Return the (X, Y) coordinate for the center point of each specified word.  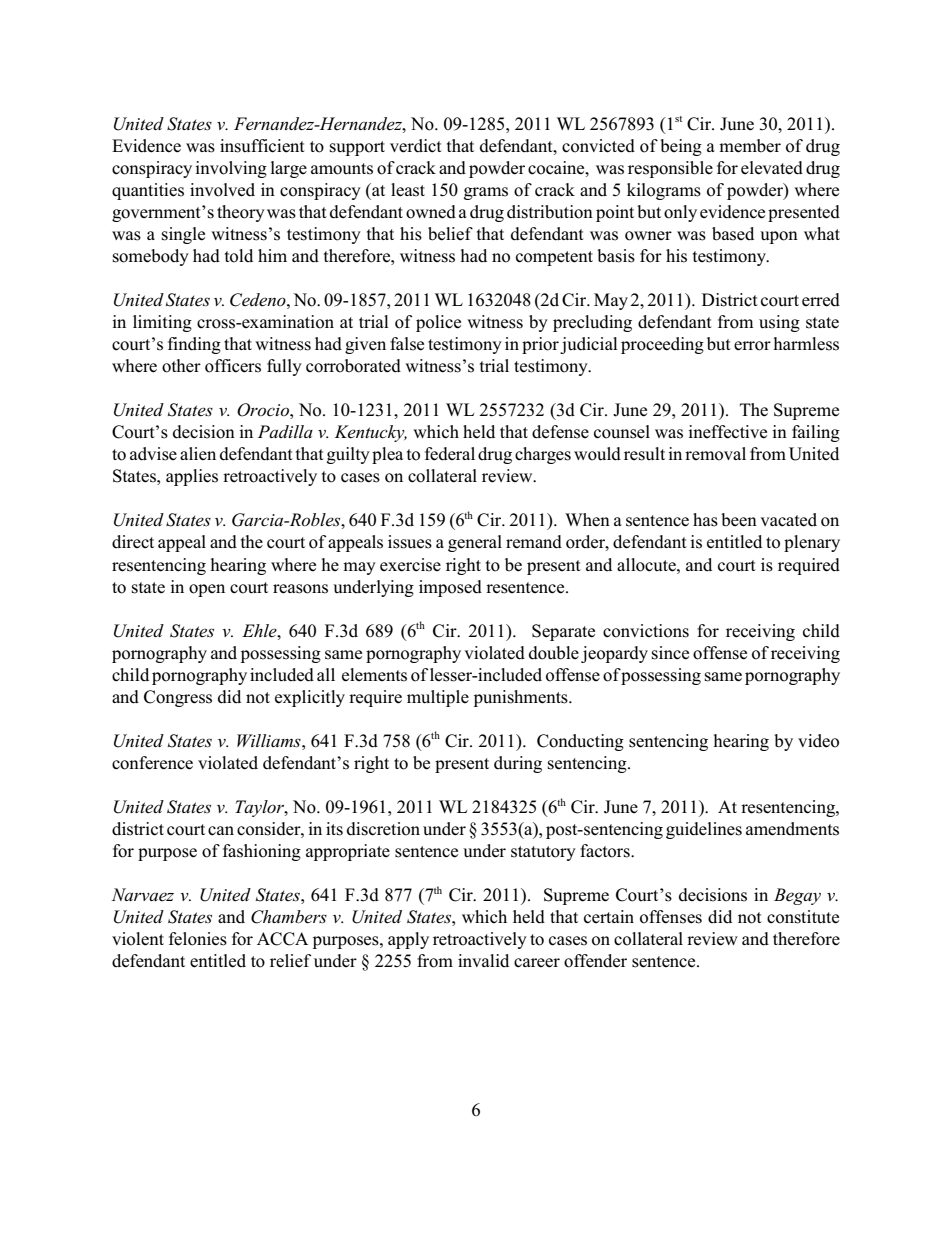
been (739, 520)
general (475, 543)
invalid (483, 960)
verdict (416, 146)
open (207, 590)
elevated (772, 168)
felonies (198, 939)
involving (231, 169)
